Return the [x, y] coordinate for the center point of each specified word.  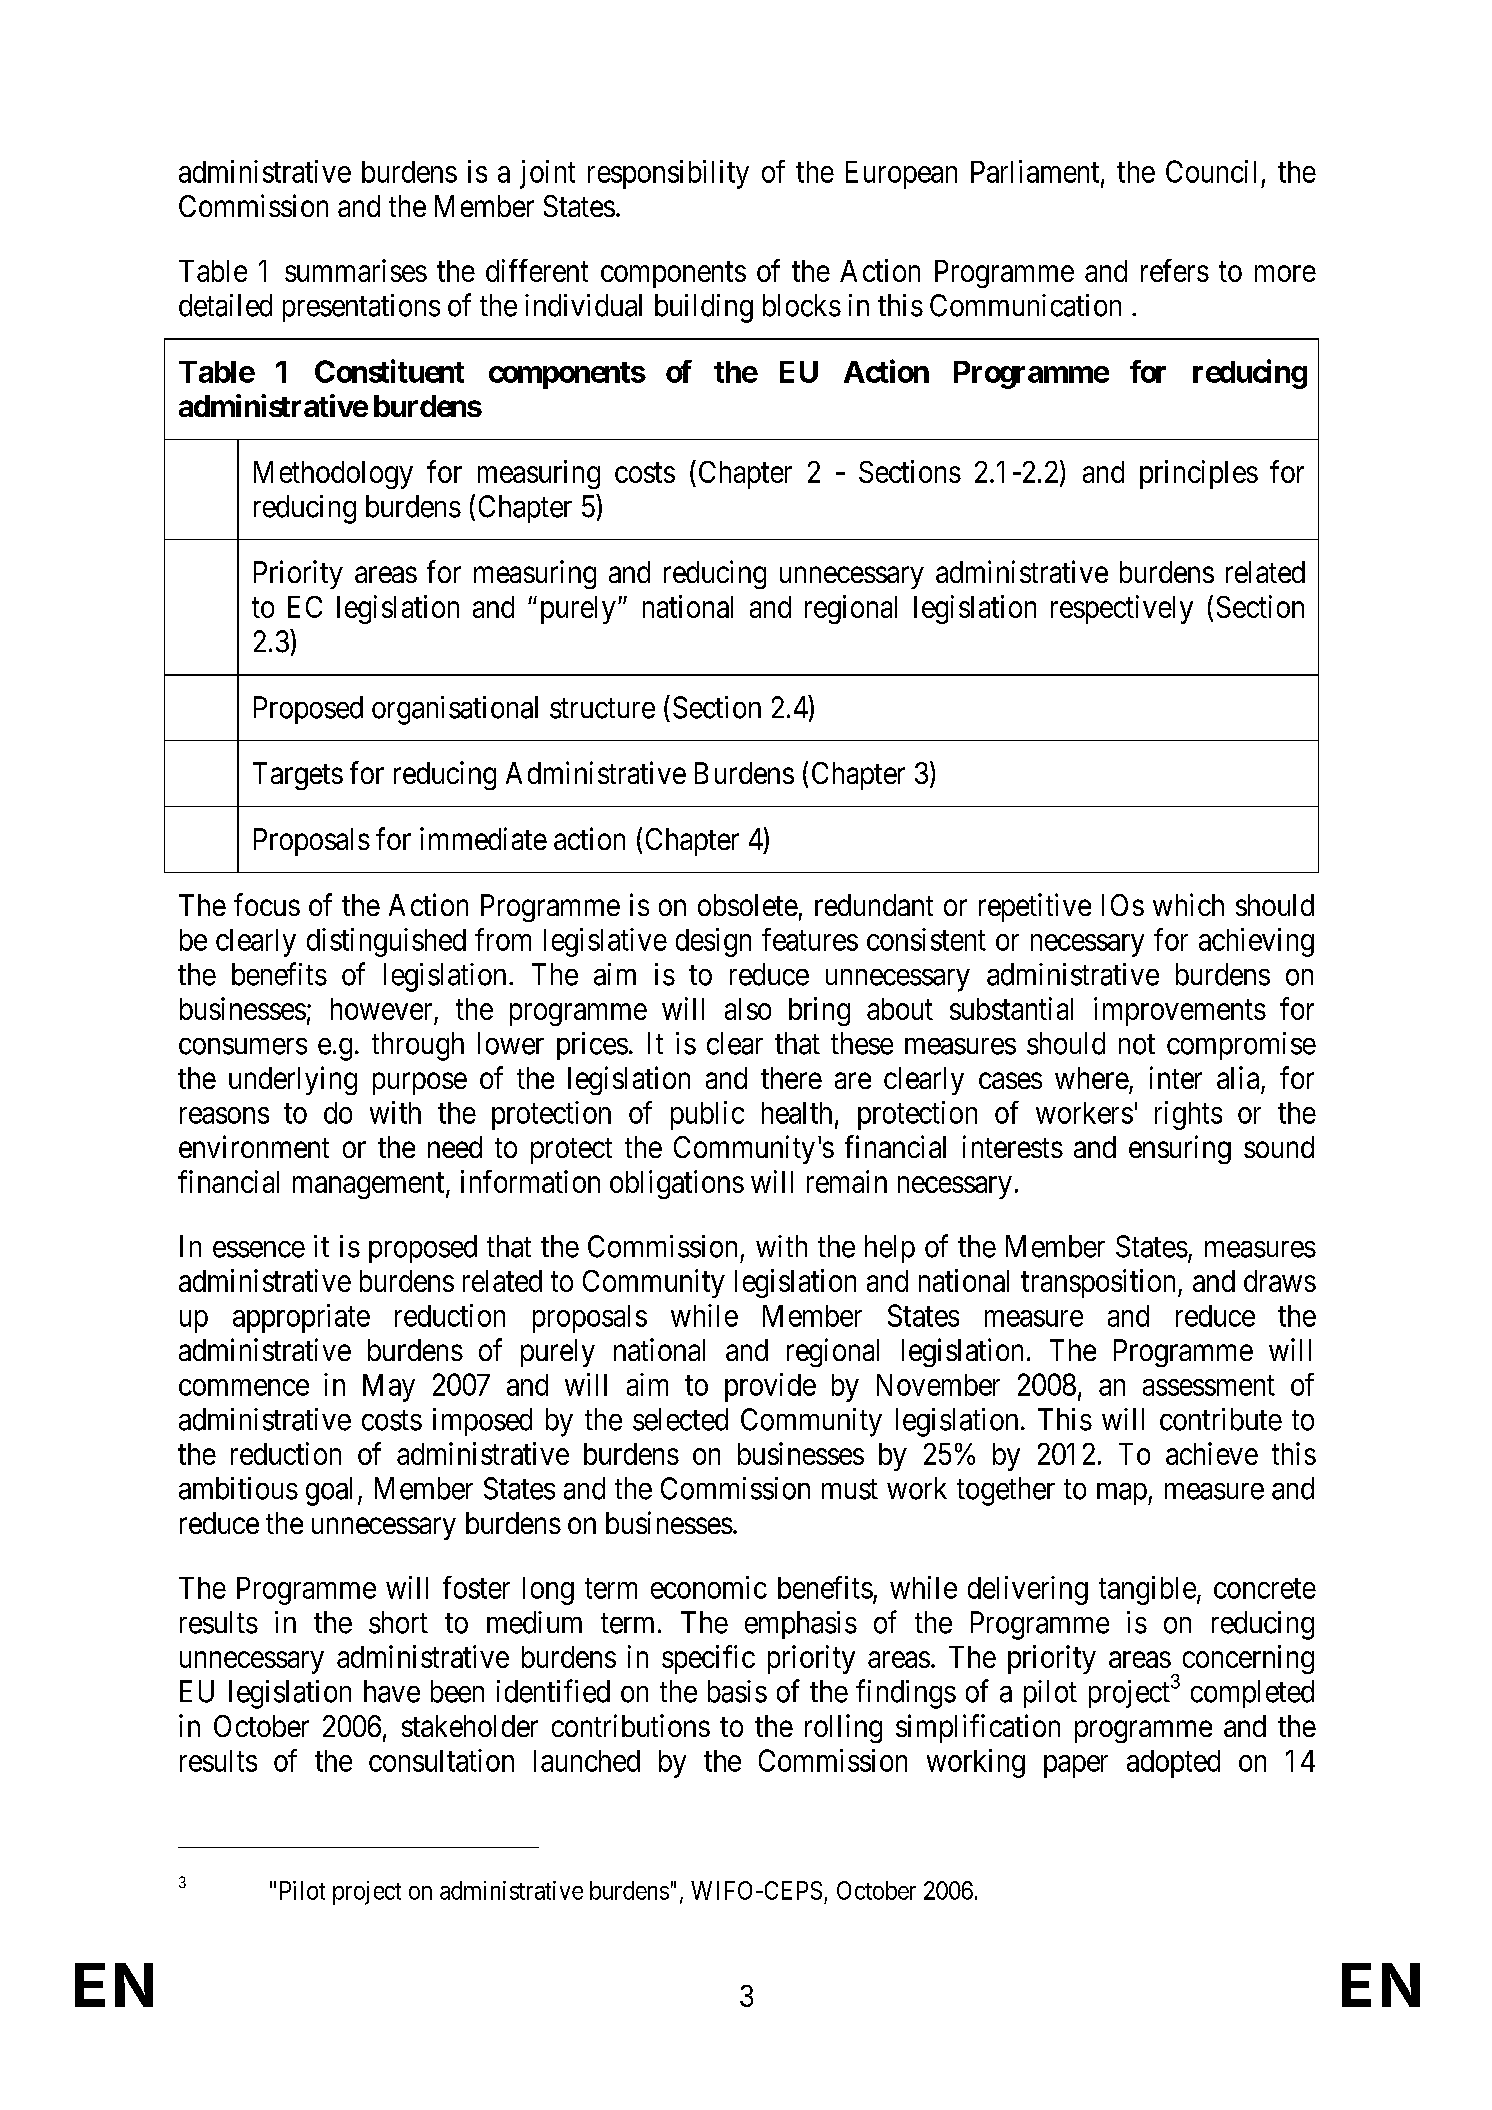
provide [770, 1387]
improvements [1180, 1011]
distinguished [386, 942]
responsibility [668, 174]
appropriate [301, 1318]
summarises [356, 270]
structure [602, 708]
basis [737, 1691]
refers [1175, 270]
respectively [1122, 609]
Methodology [333, 475]
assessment [1209, 1386]
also [748, 1009]
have [392, 1691]
